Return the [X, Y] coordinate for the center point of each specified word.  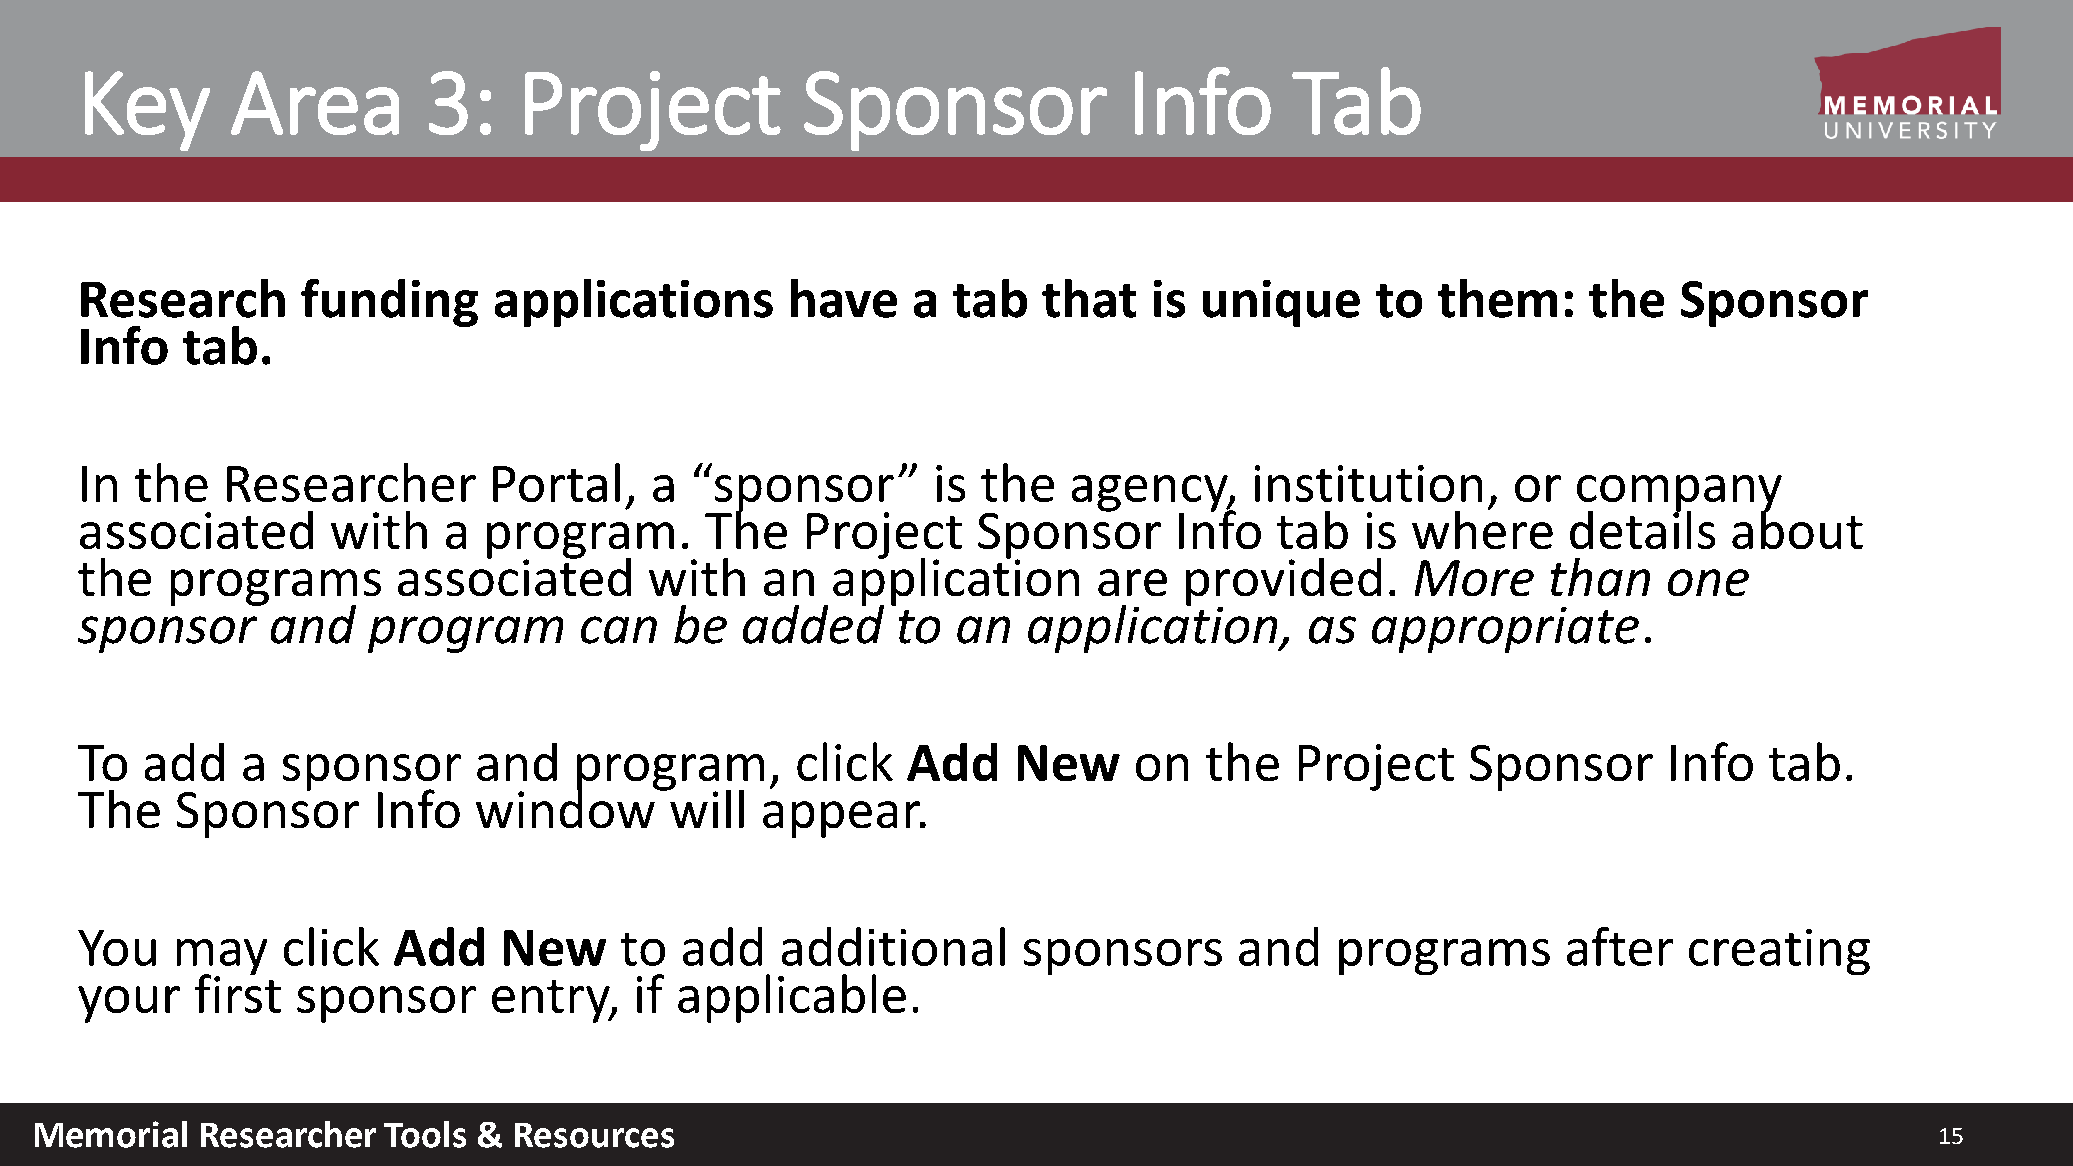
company [1679, 494]
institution [1368, 483]
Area [315, 103]
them [1497, 298]
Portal [556, 482]
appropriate [1505, 630]
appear [843, 819]
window [566, 807]
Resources [594, 1135]
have [844, 298]
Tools [425, 1134]
